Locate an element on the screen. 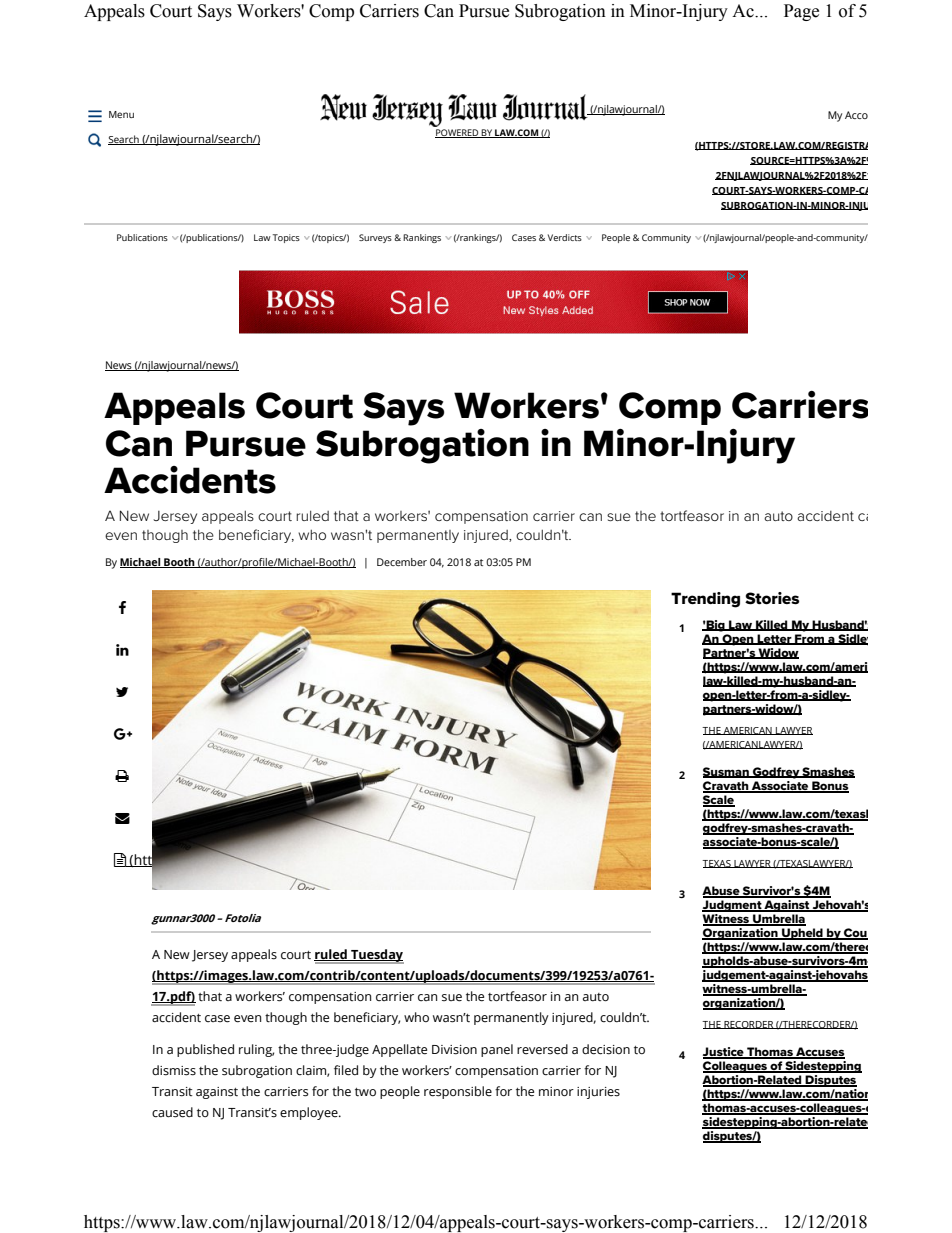 This screenshot has width=952, height=1233. December is located at coordinates (402, 562).
